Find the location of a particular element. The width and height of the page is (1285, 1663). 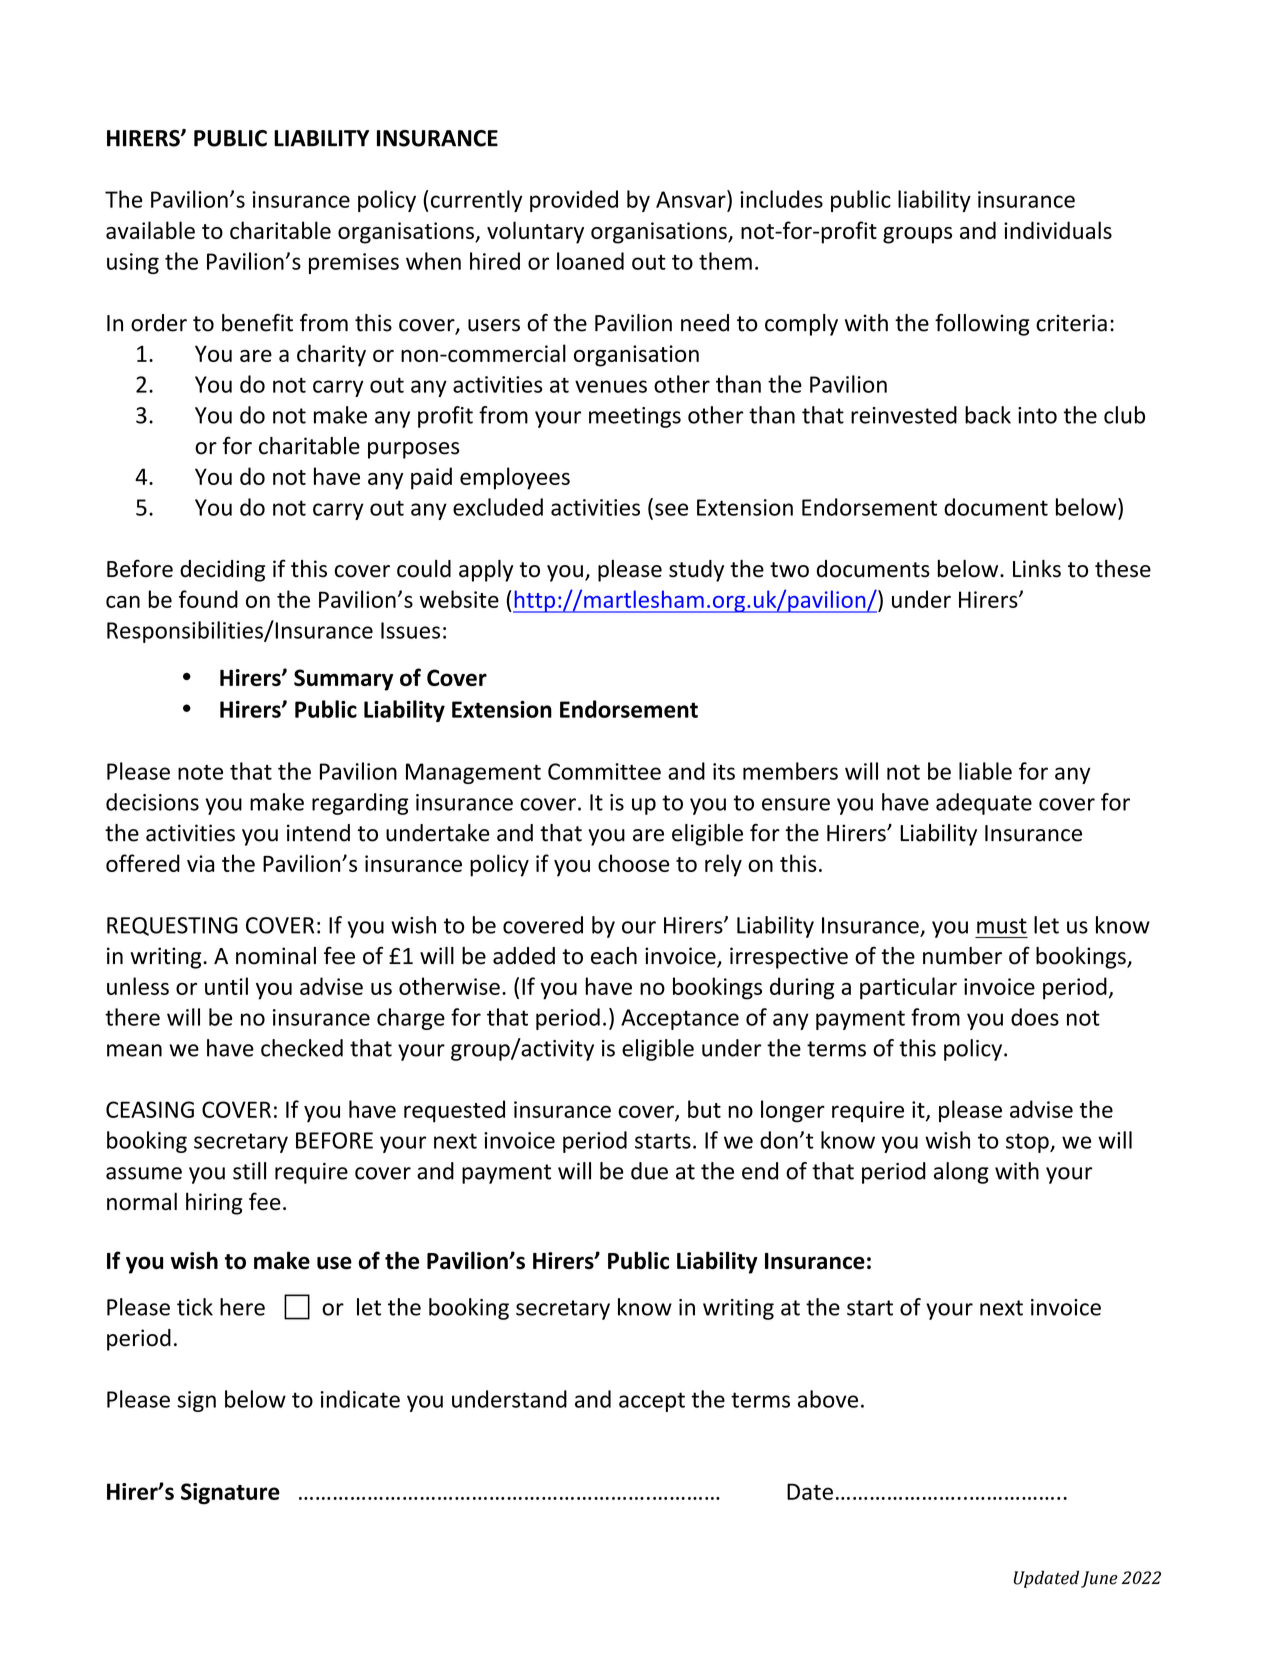

Summary is located at coordinates (343, 680).
